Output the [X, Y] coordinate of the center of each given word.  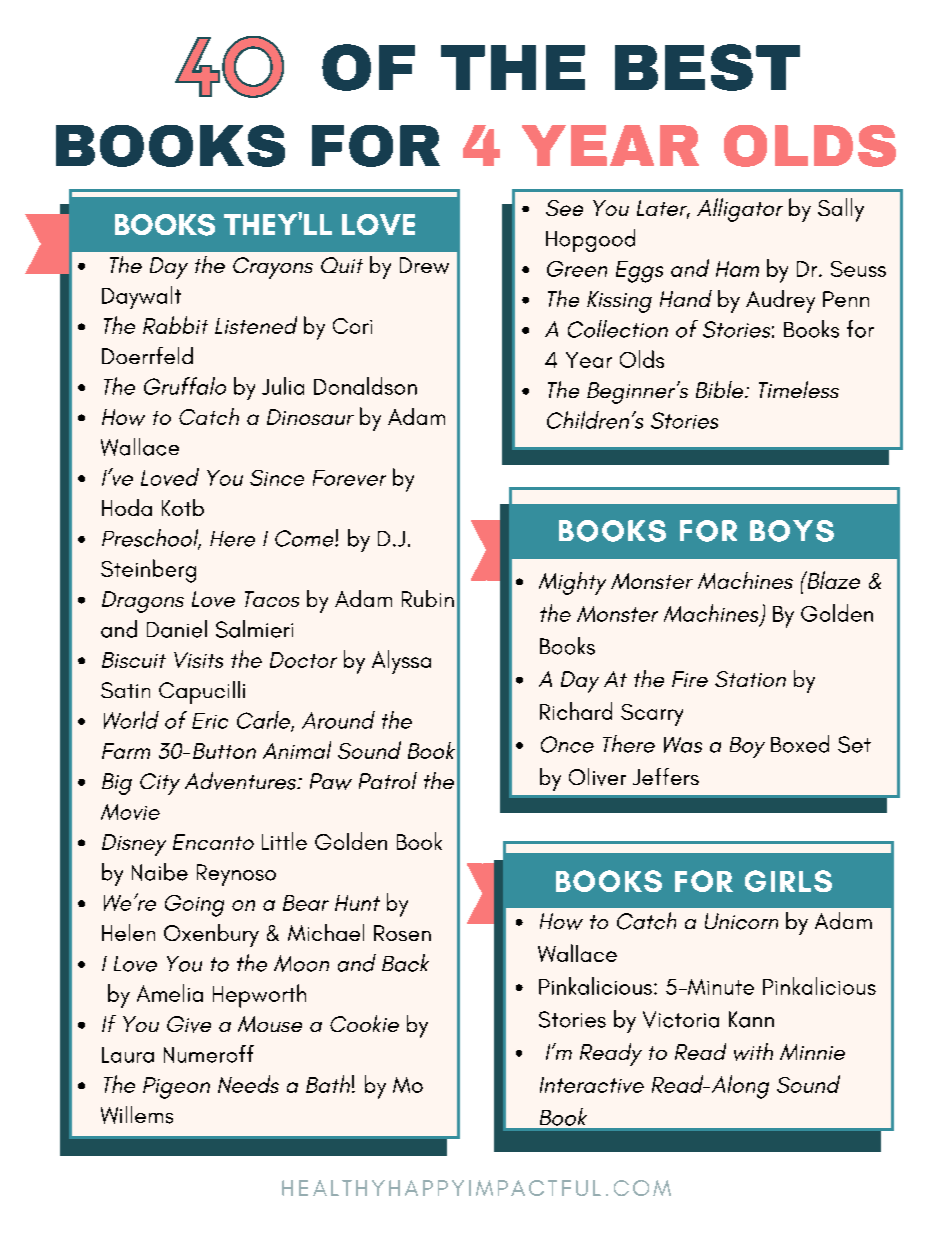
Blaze [832, 580]
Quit [342, 265]
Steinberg [148, 571]
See [564, 208]
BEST [707, 67]
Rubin [428, 598]
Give [189, 1024]
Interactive [592, 1085]
